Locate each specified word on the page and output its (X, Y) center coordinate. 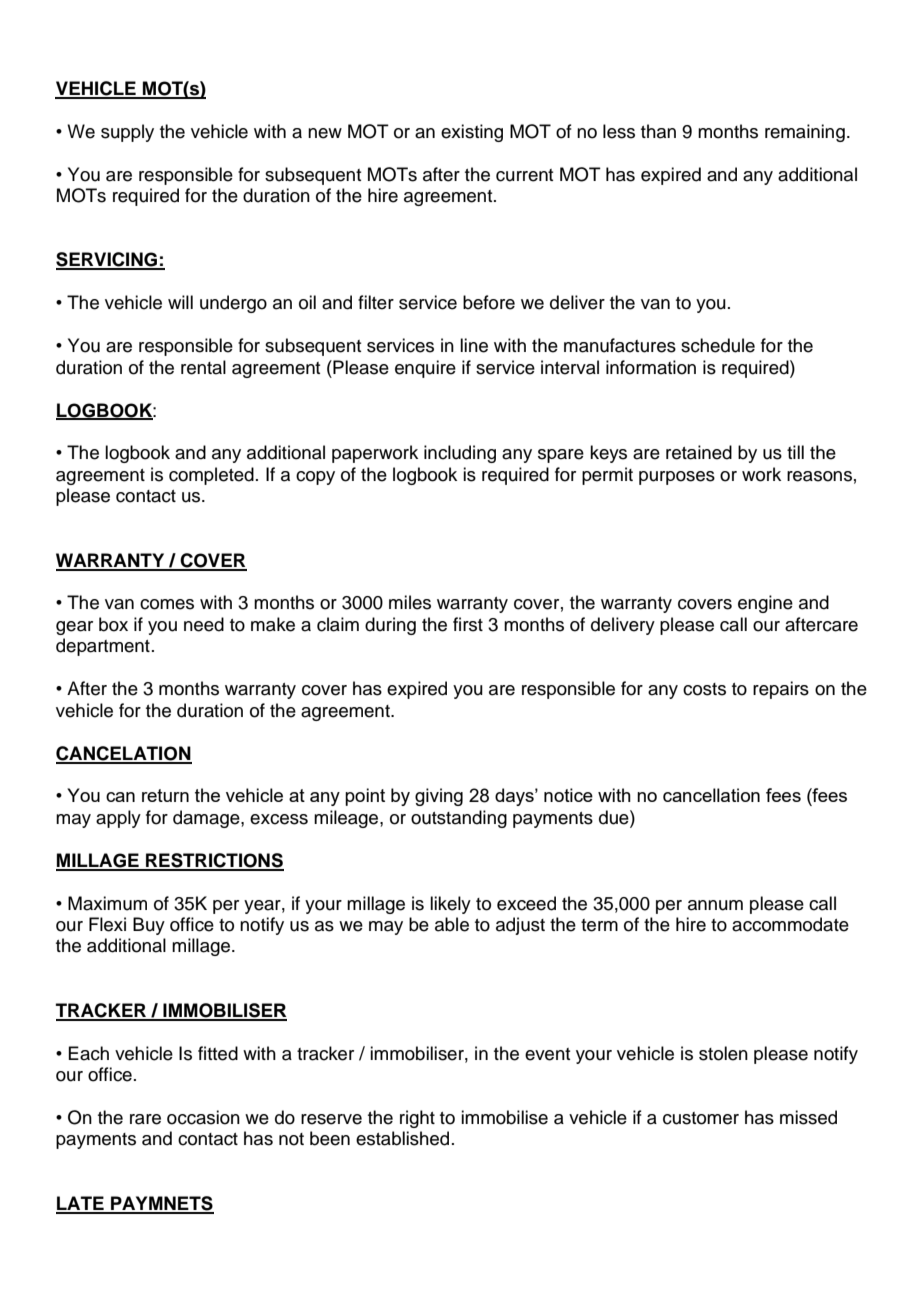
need (204, 624)
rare (145, 1119)
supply (127, 133)
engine (765, 604)
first (468, 624)
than (658, 131)
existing (472, 133)
